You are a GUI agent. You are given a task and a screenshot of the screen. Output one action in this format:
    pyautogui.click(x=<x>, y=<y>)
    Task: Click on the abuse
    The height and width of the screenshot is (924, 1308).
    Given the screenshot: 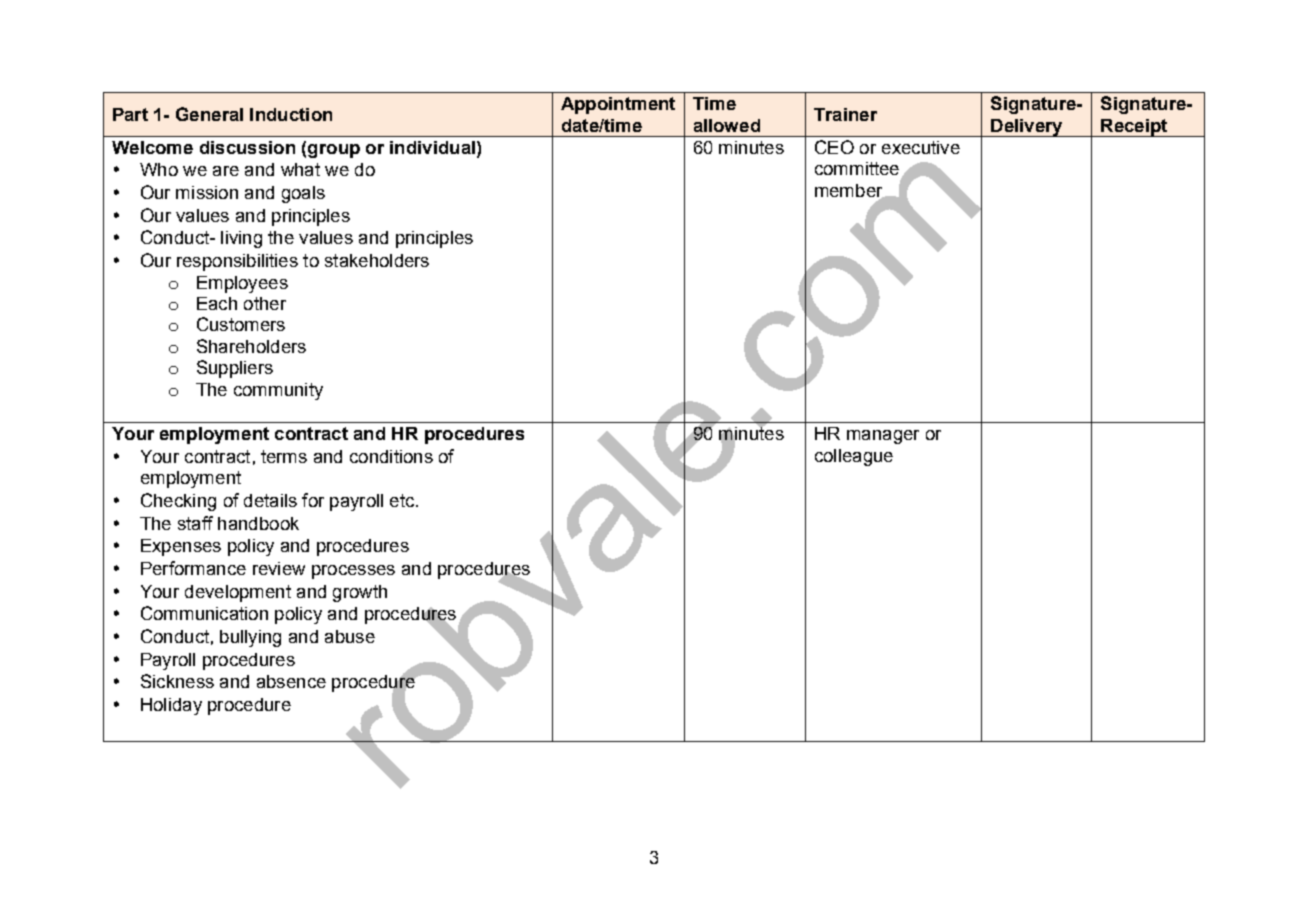 What is the action you would take?
    pyautogui.click(x=350, y=636)
